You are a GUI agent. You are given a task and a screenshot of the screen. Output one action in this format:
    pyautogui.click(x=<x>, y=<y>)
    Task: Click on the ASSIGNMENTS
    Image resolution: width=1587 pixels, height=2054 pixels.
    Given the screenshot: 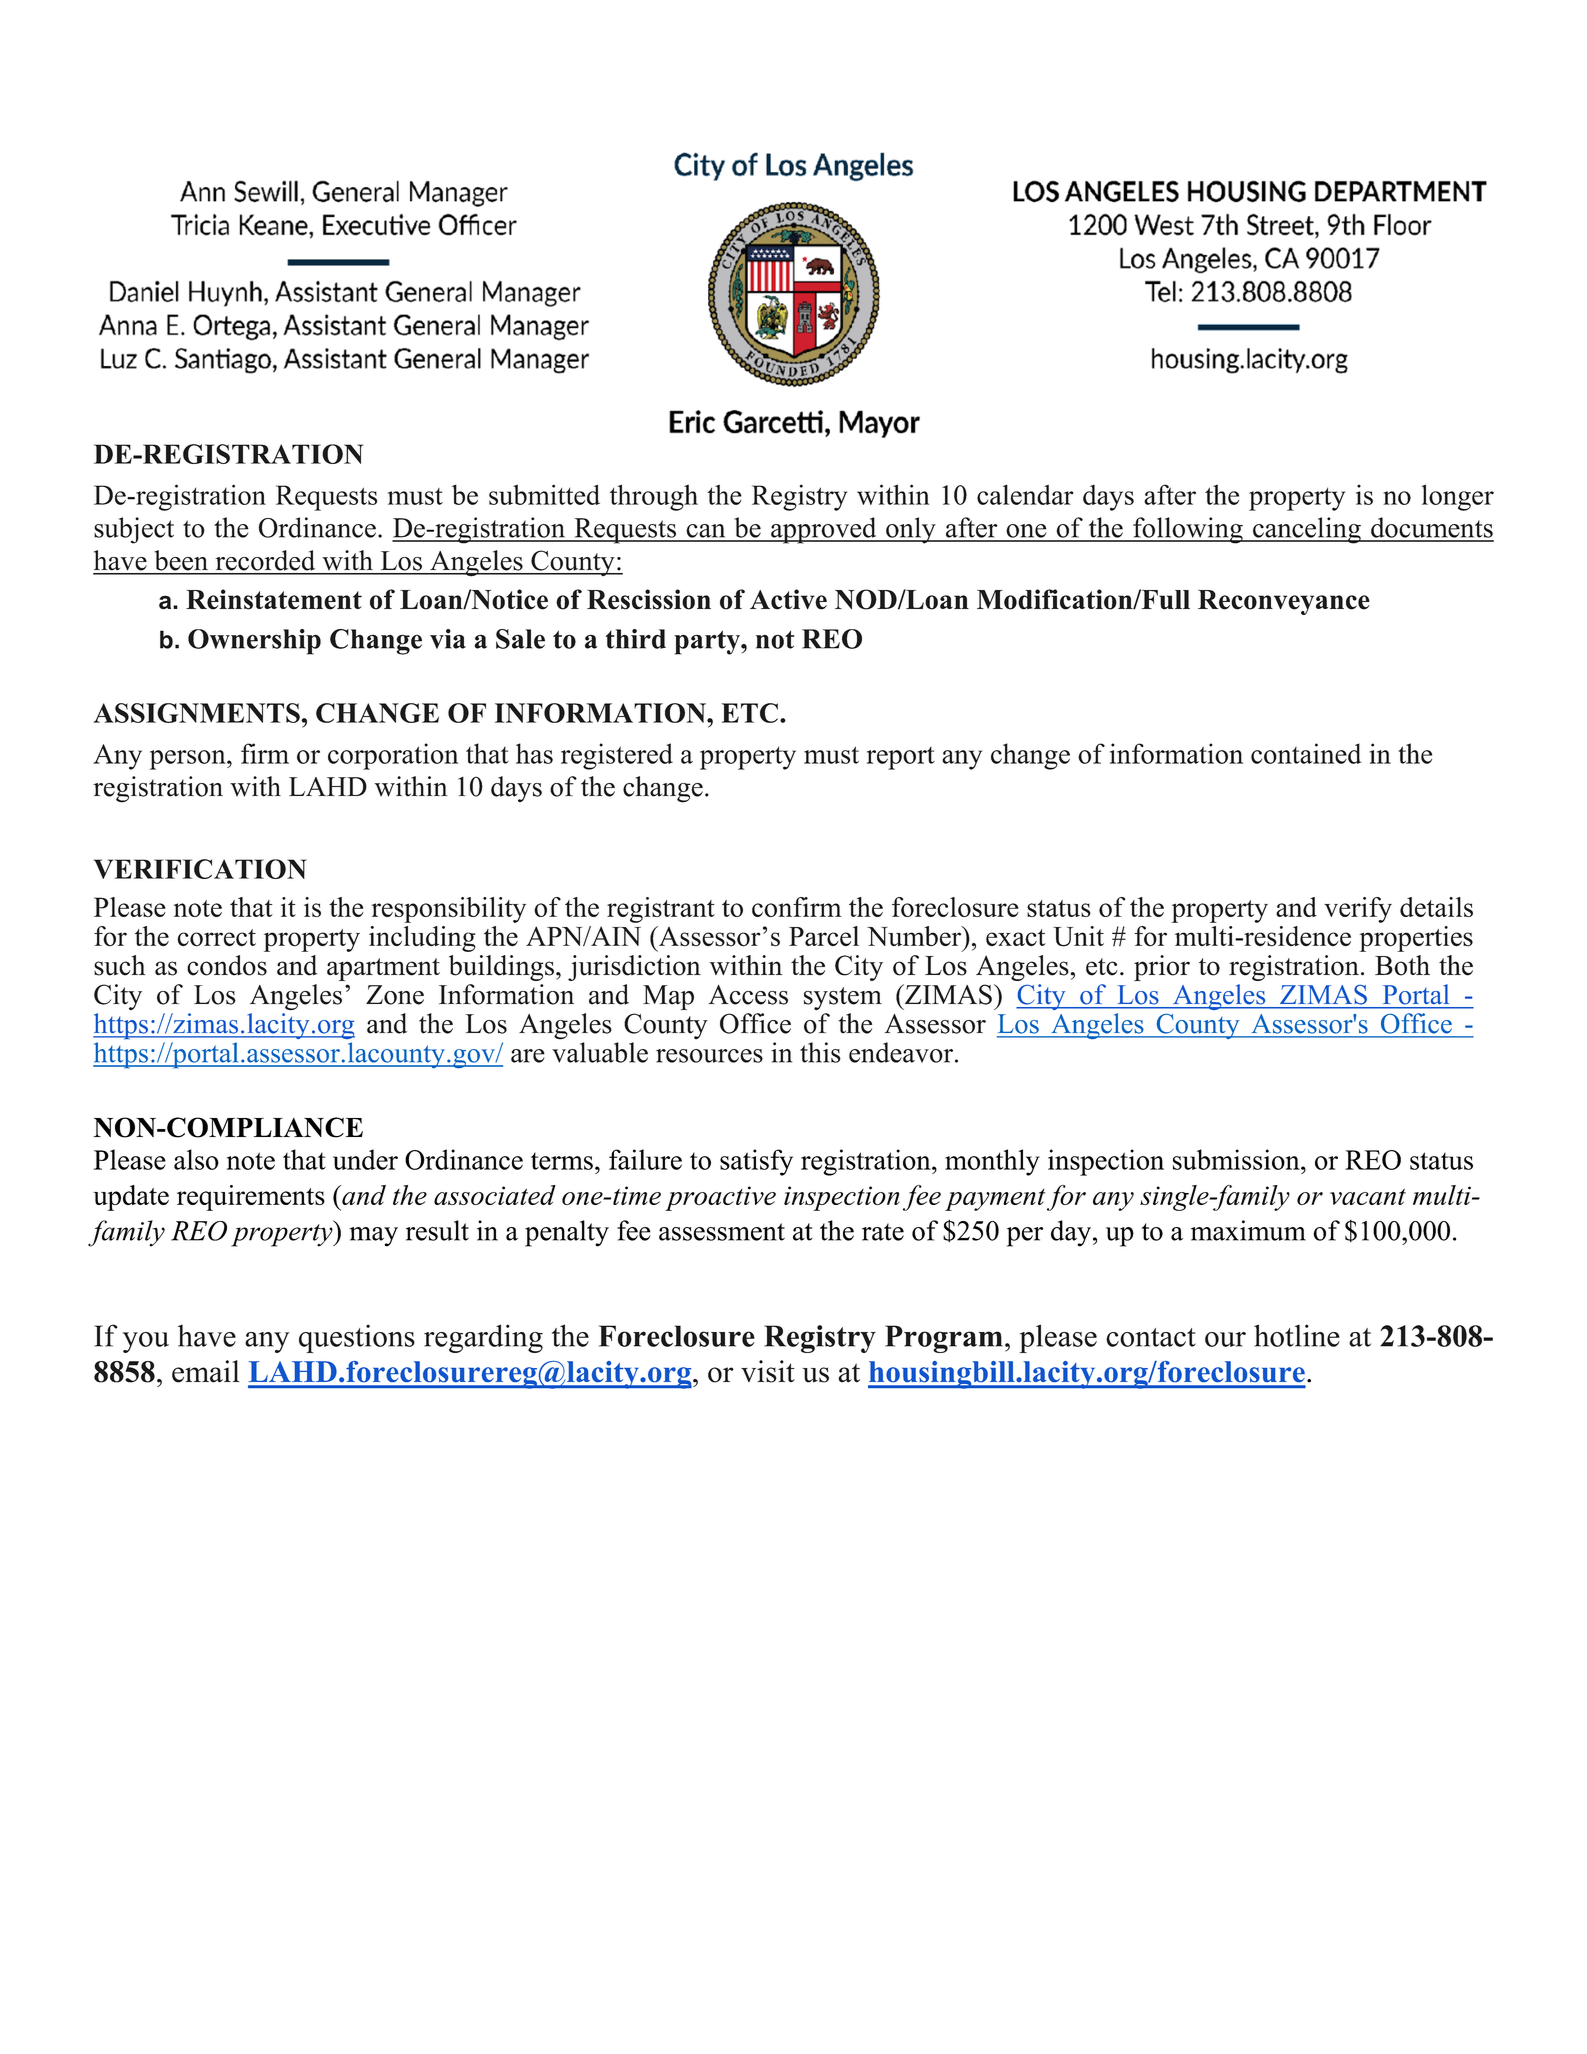 What is the action you would take?
    pyautogui.click(x=197, y=713)
